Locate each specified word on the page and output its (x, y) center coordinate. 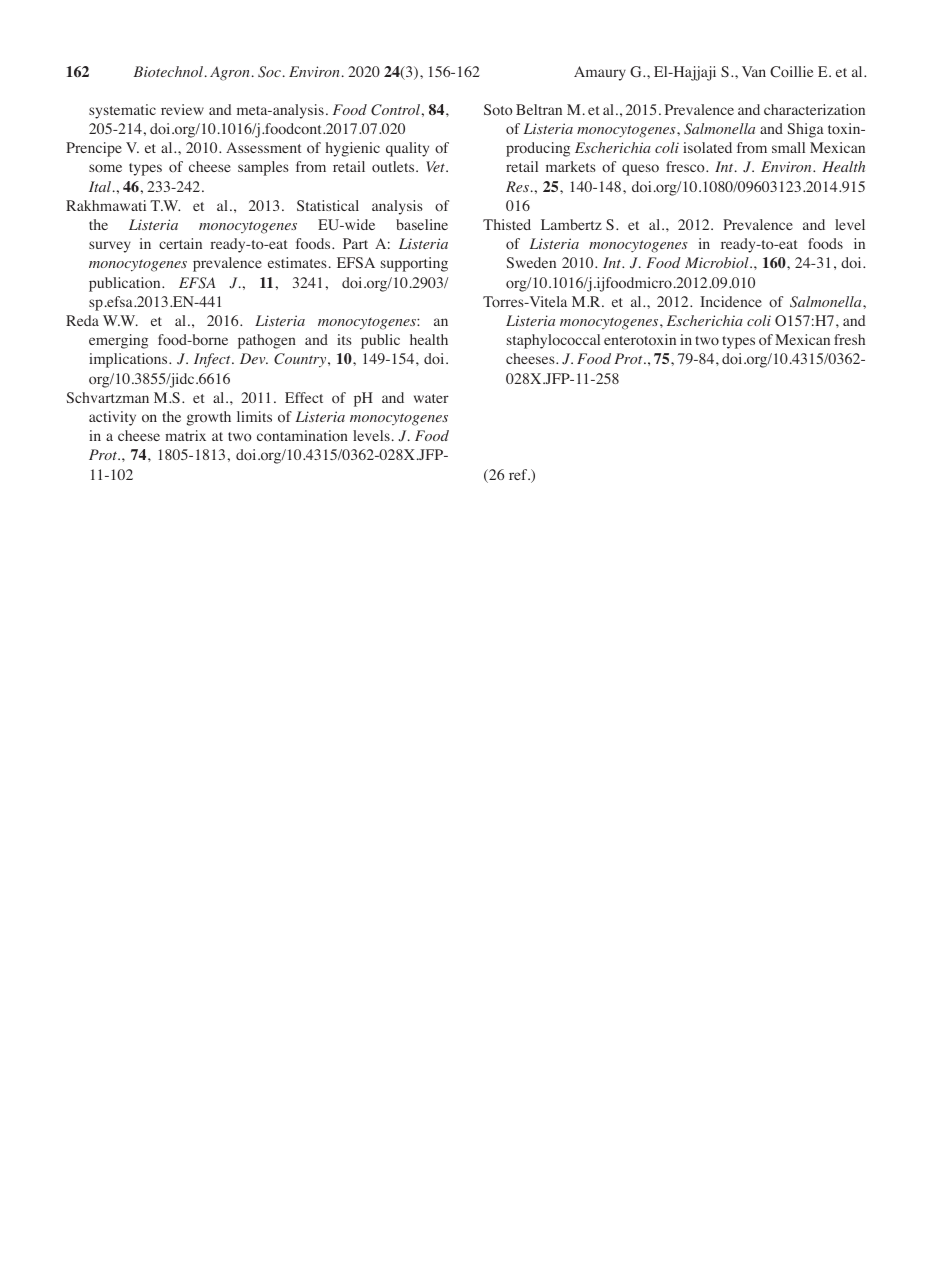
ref (519, 474)
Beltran (539, 109)
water (431, 398)
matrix (185, 435)
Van (754, 71)
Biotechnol (170, 71)
